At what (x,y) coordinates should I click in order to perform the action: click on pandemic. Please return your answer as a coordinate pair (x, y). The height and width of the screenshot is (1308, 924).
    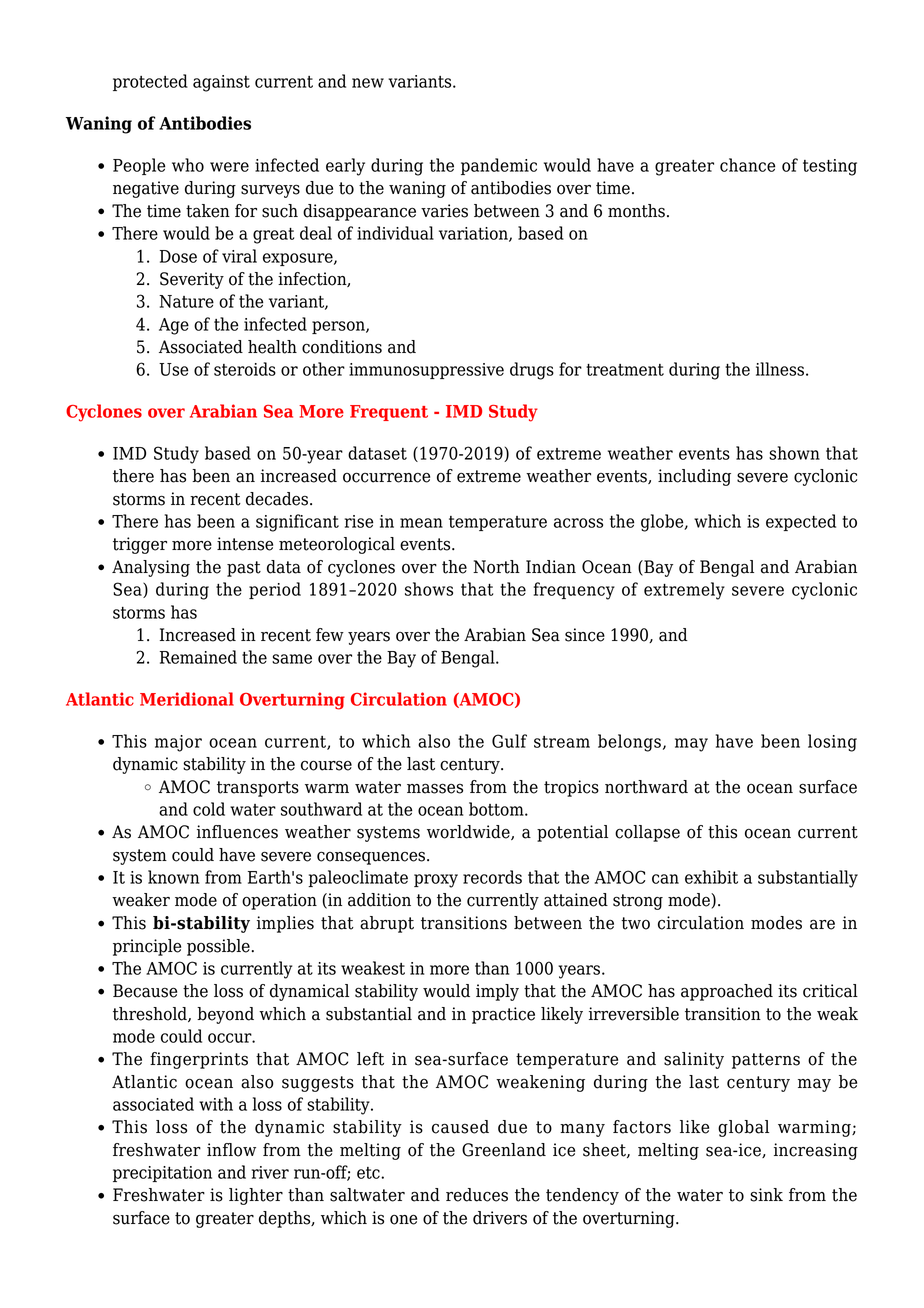
    Looking at the image, I should click on (499, 166).
